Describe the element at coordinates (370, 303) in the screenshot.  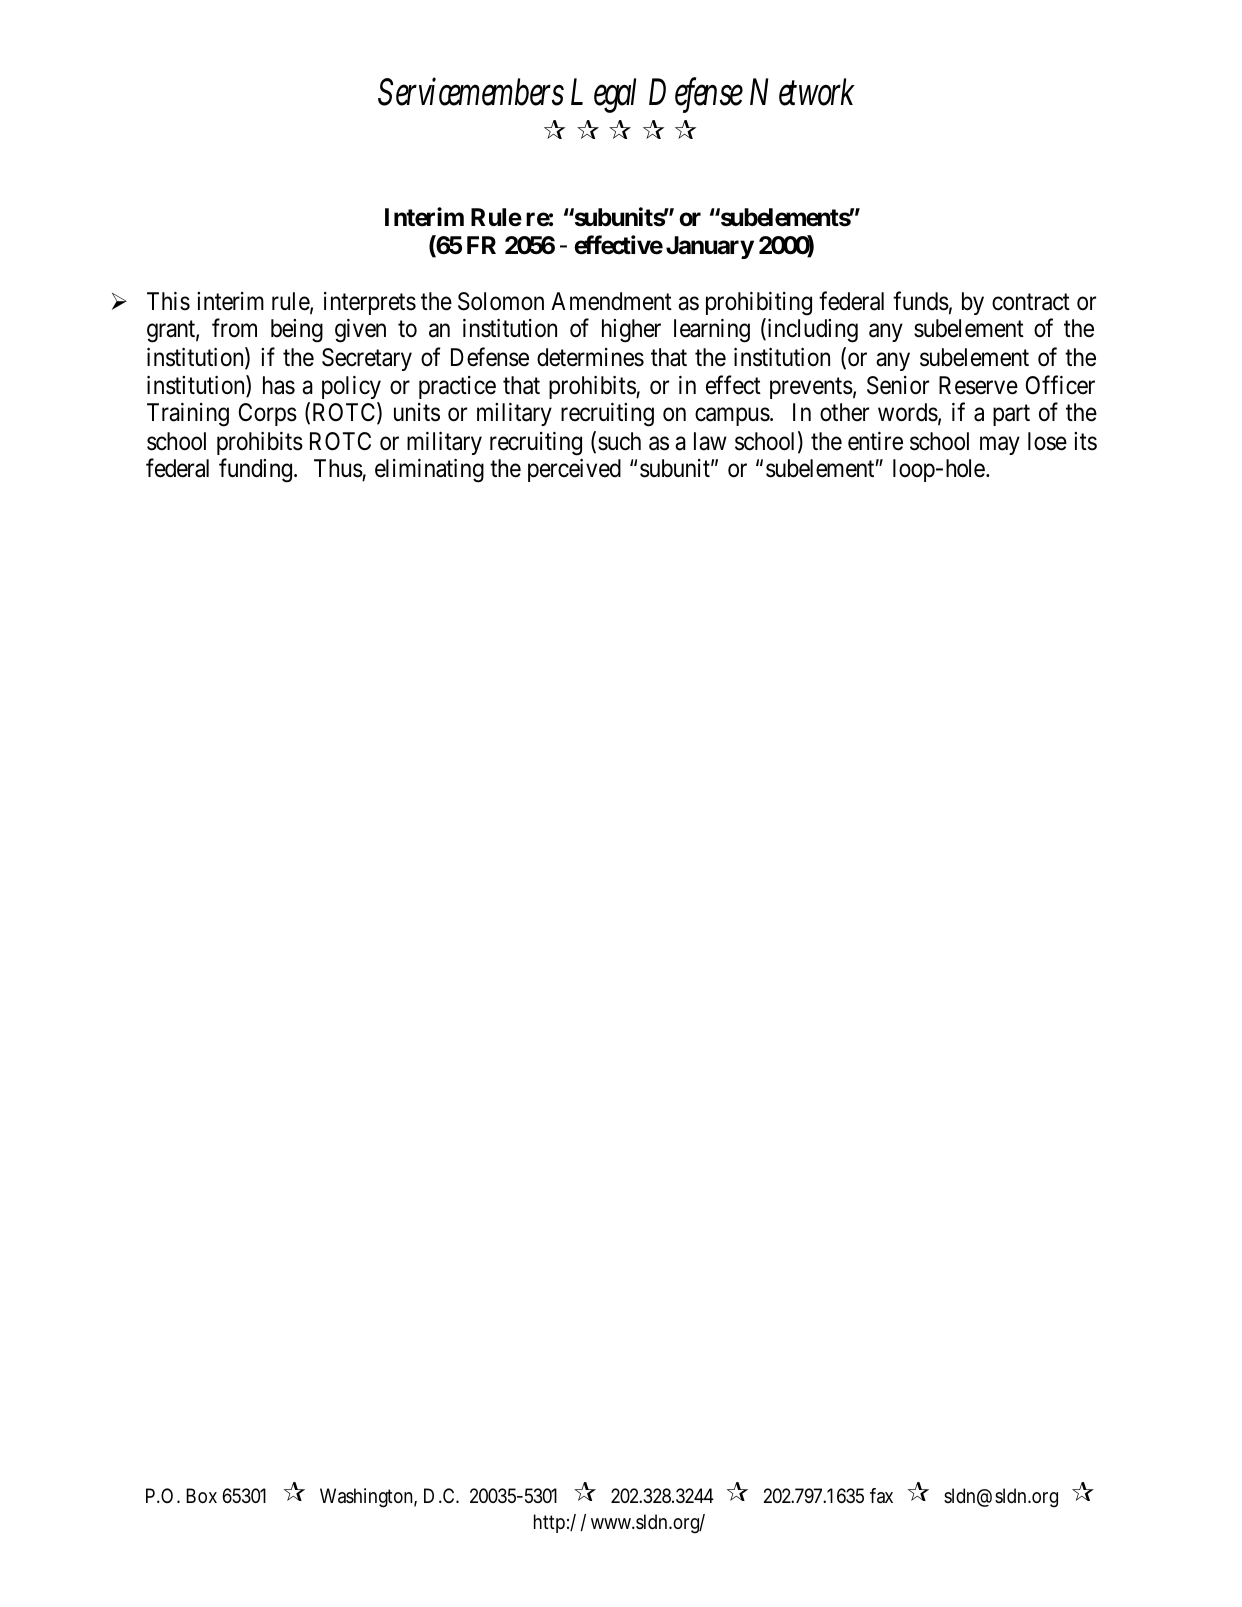
I see `interprets` at that location.
